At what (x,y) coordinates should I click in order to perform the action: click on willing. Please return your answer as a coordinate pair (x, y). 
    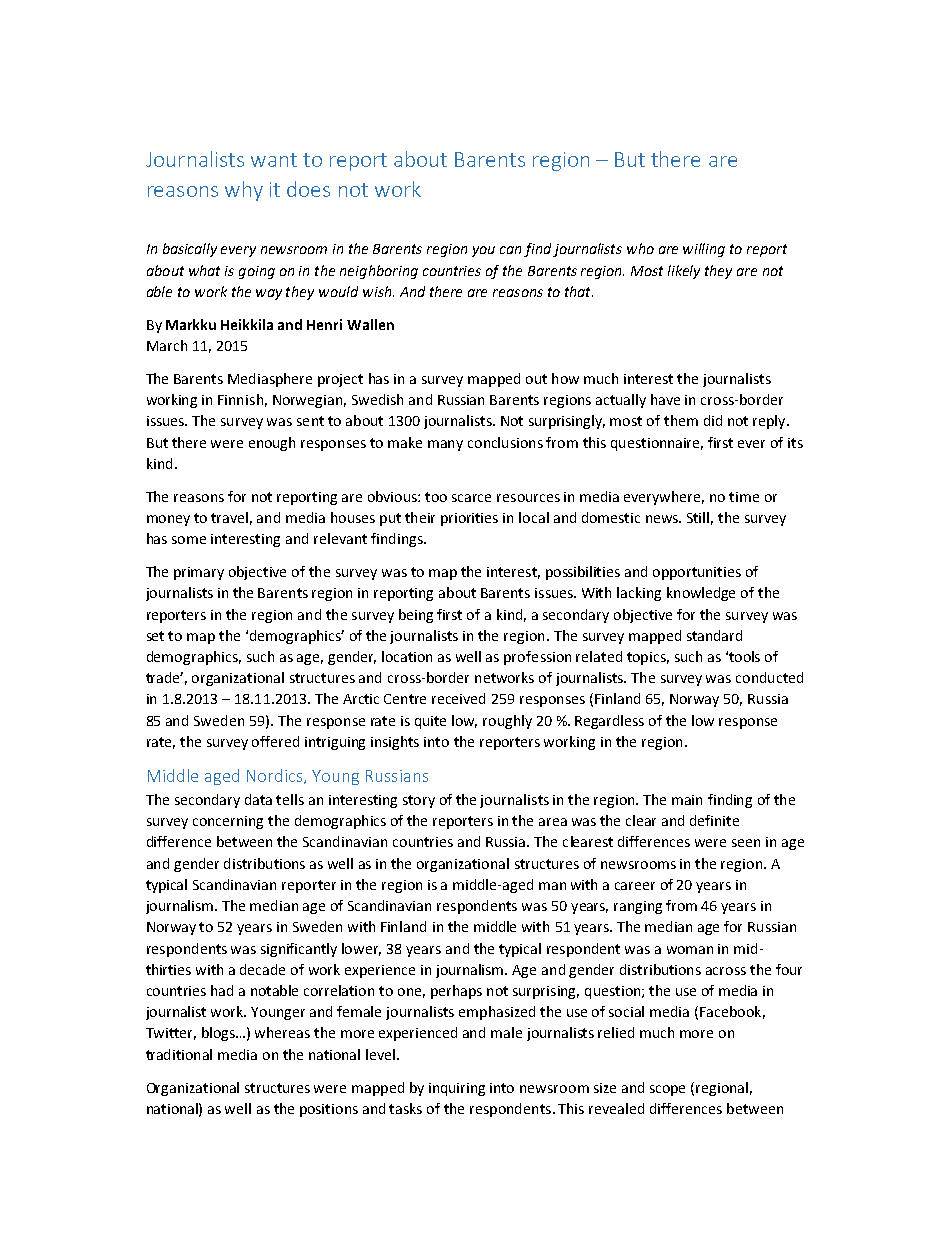
    Looking at the image, I should click on (704, 250).
